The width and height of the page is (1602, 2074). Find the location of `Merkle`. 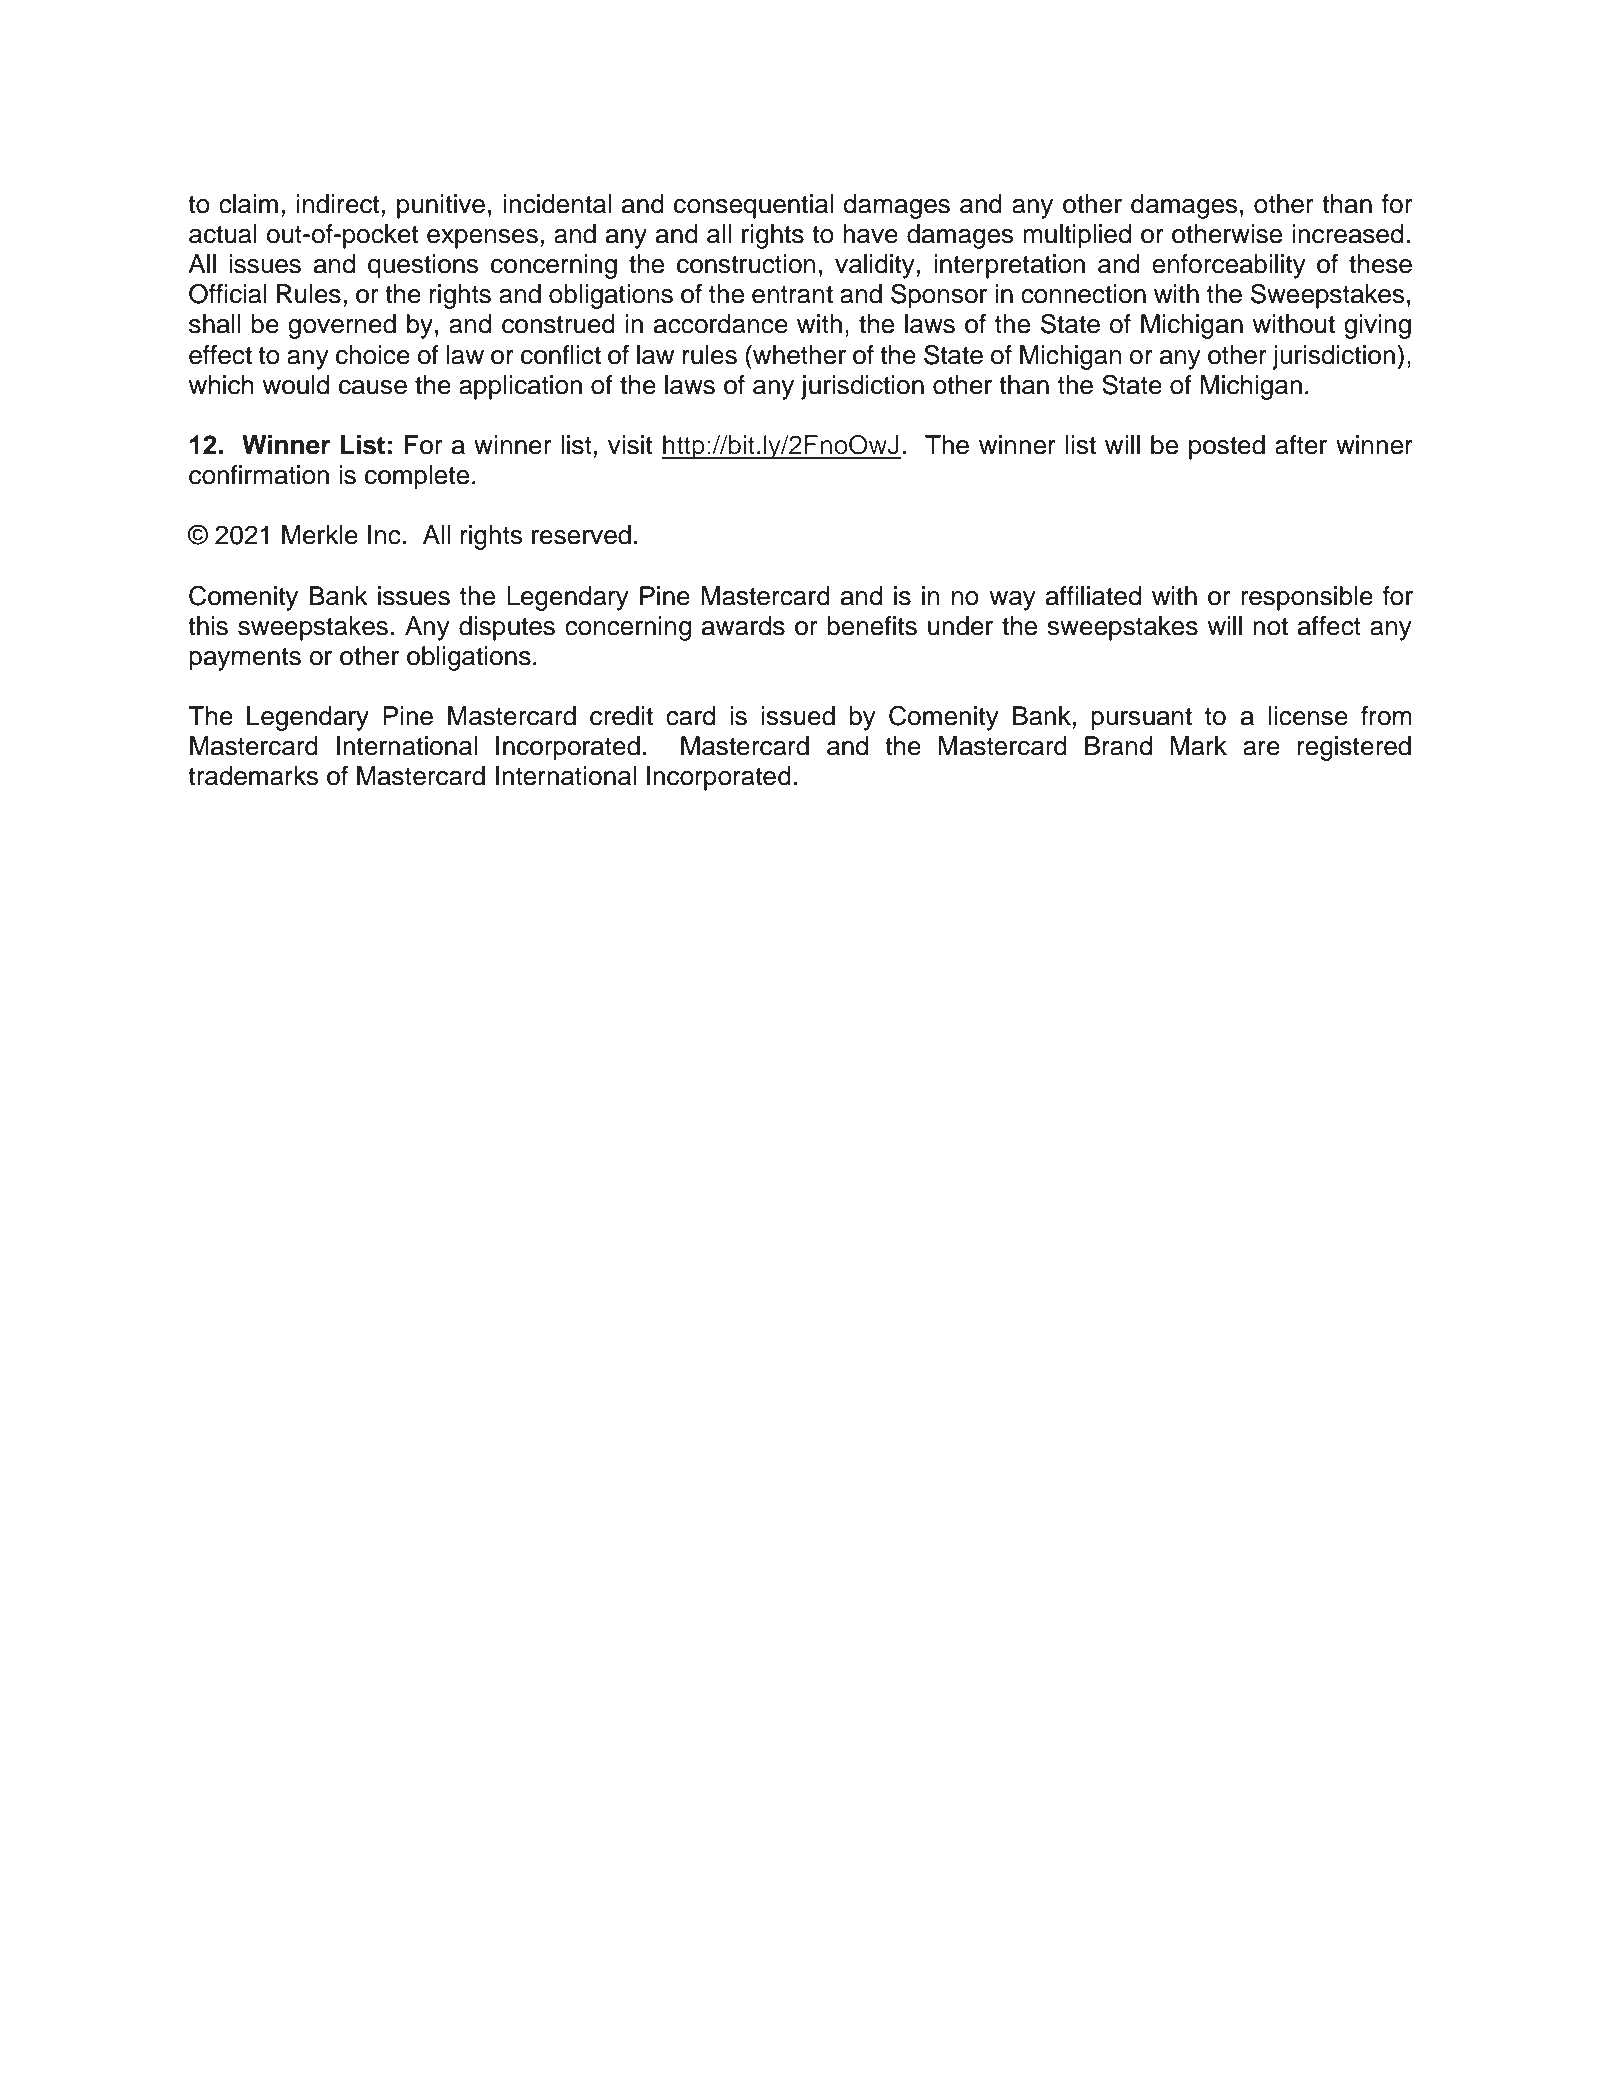

Merkle is located at coordinates (320, 535).
